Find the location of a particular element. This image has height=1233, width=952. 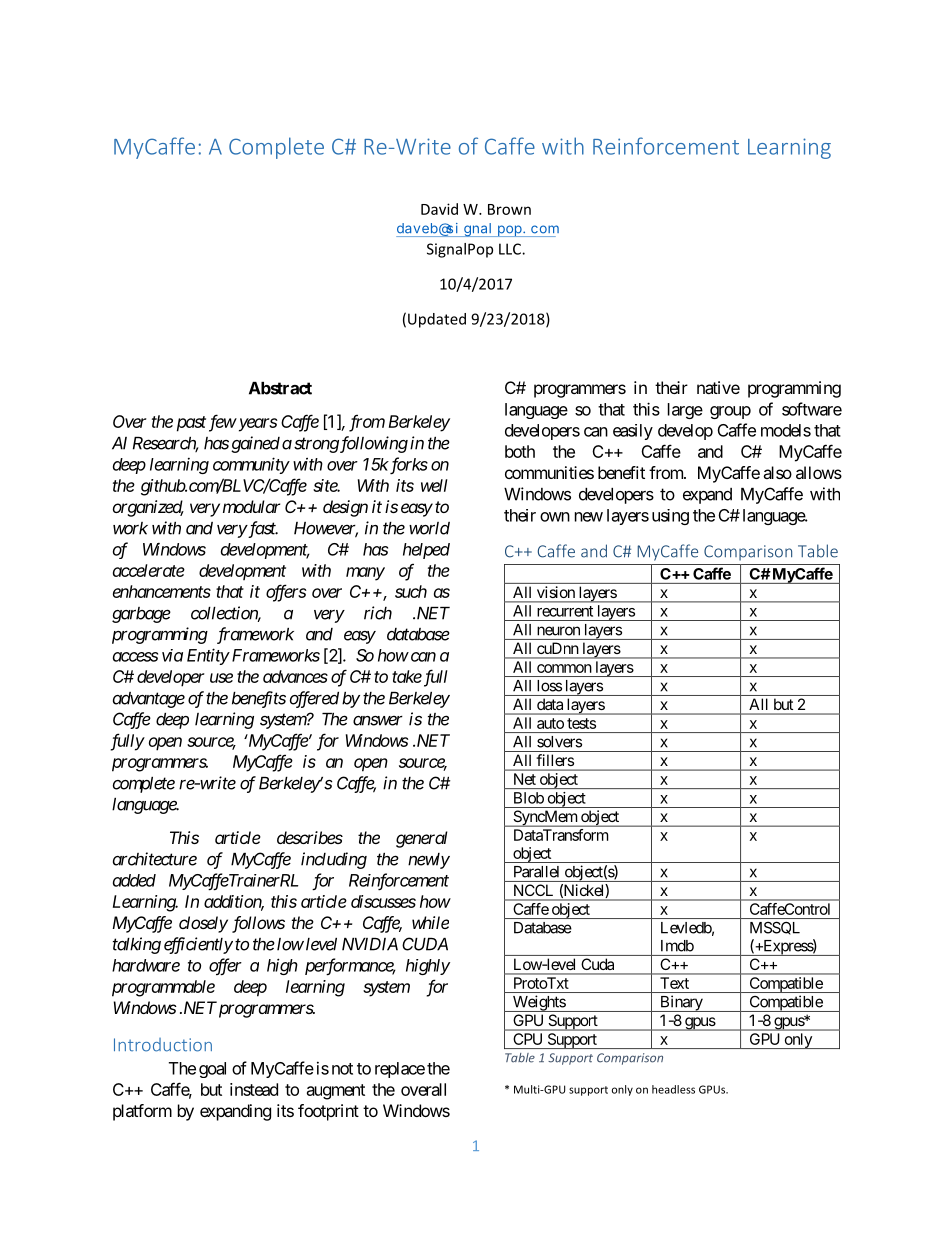

Brown is located at coordinates (509, 209).
